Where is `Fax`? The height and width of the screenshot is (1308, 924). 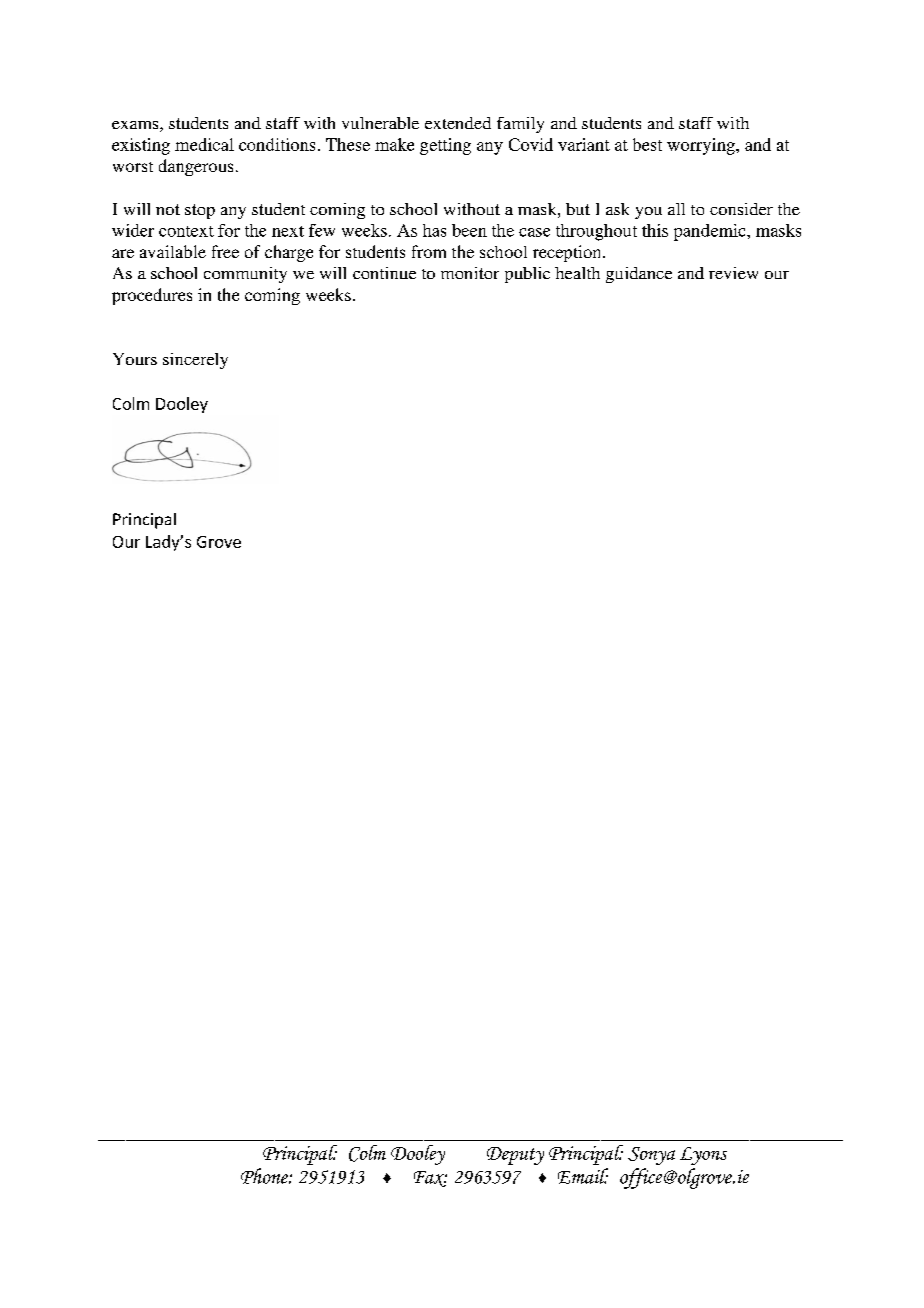 Fax is located at coordinates (430, 1179).
